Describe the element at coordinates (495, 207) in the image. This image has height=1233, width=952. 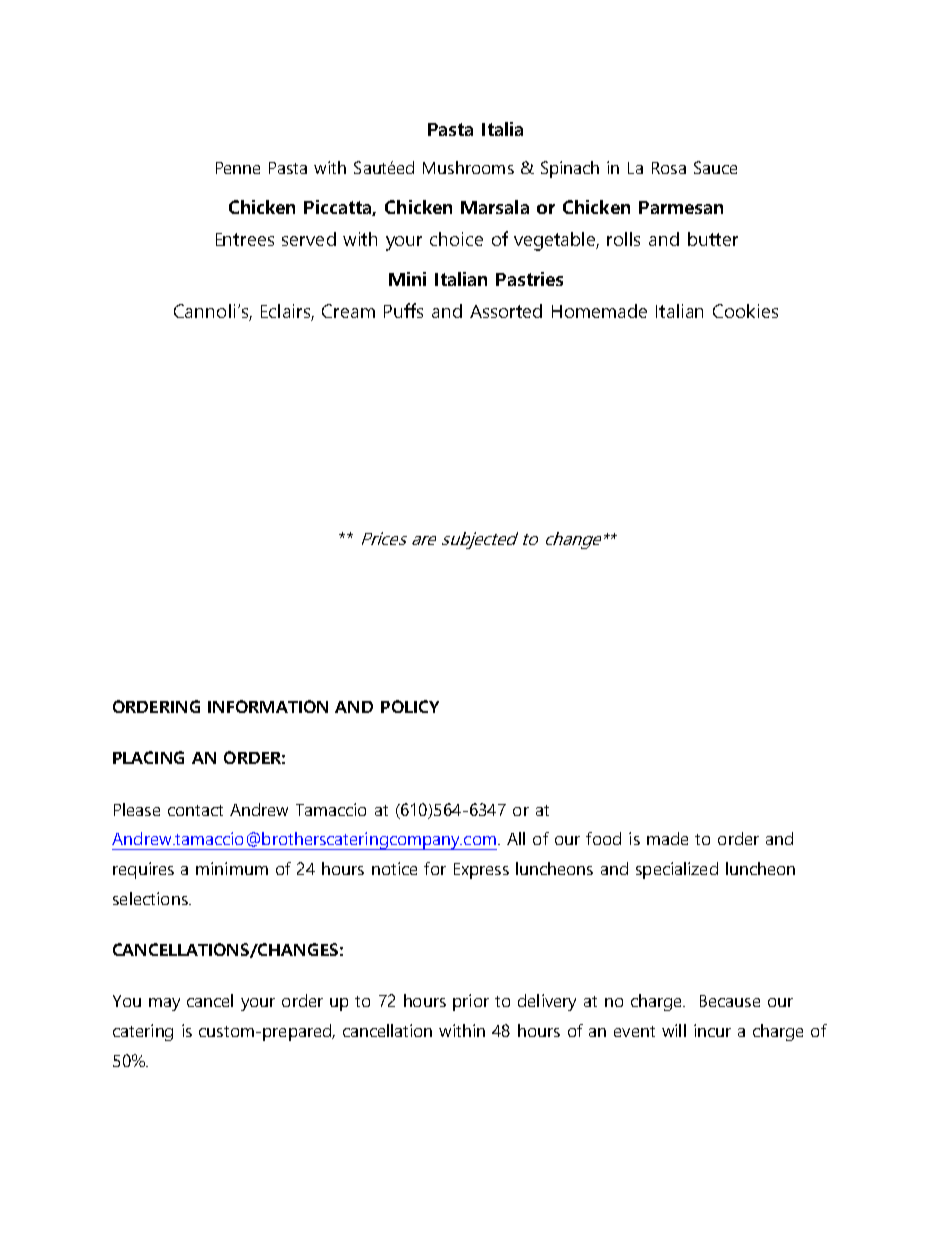
I see `Marsala` at that location.
